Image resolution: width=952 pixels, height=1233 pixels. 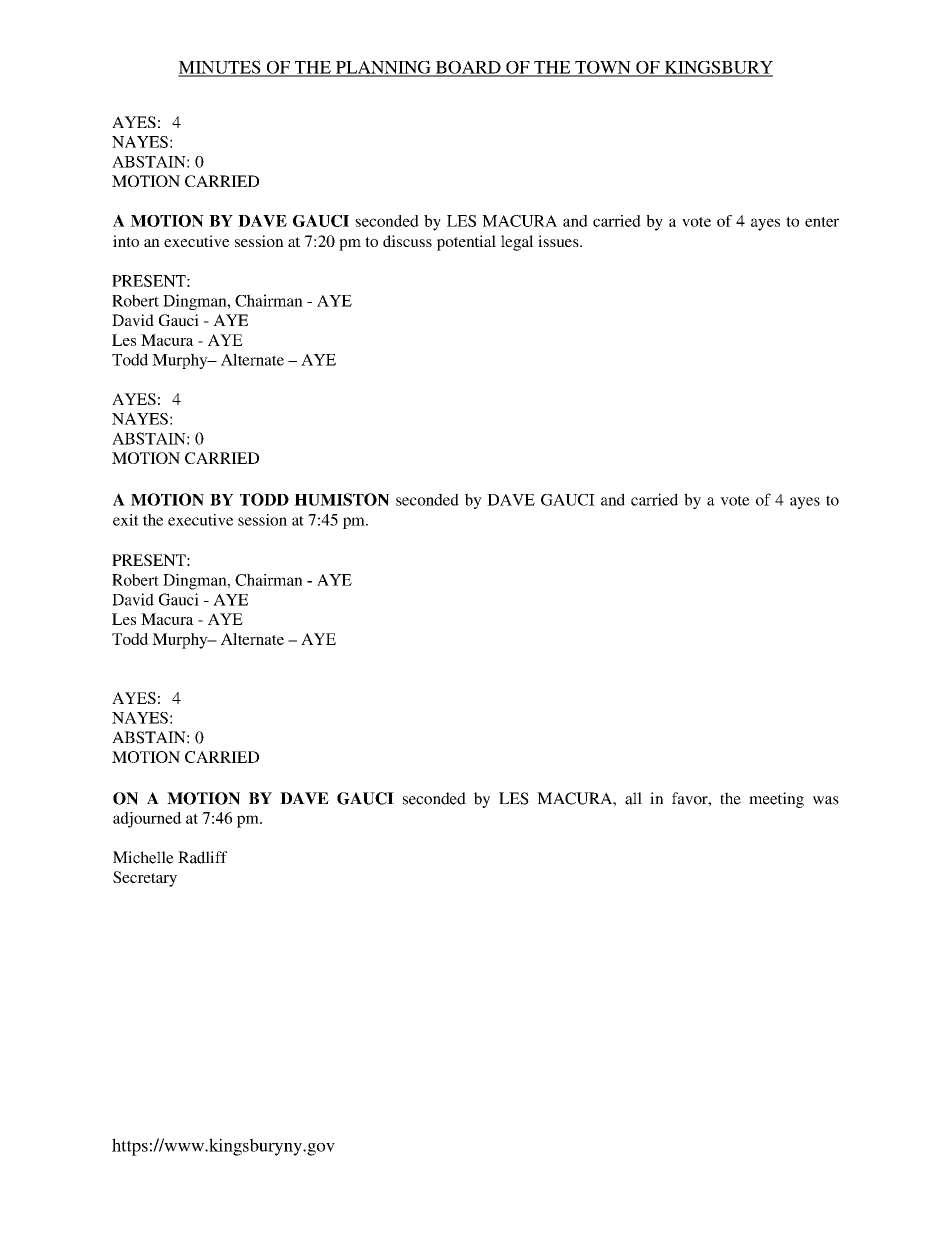 I want to click on all, so click(x=633, y=798).
